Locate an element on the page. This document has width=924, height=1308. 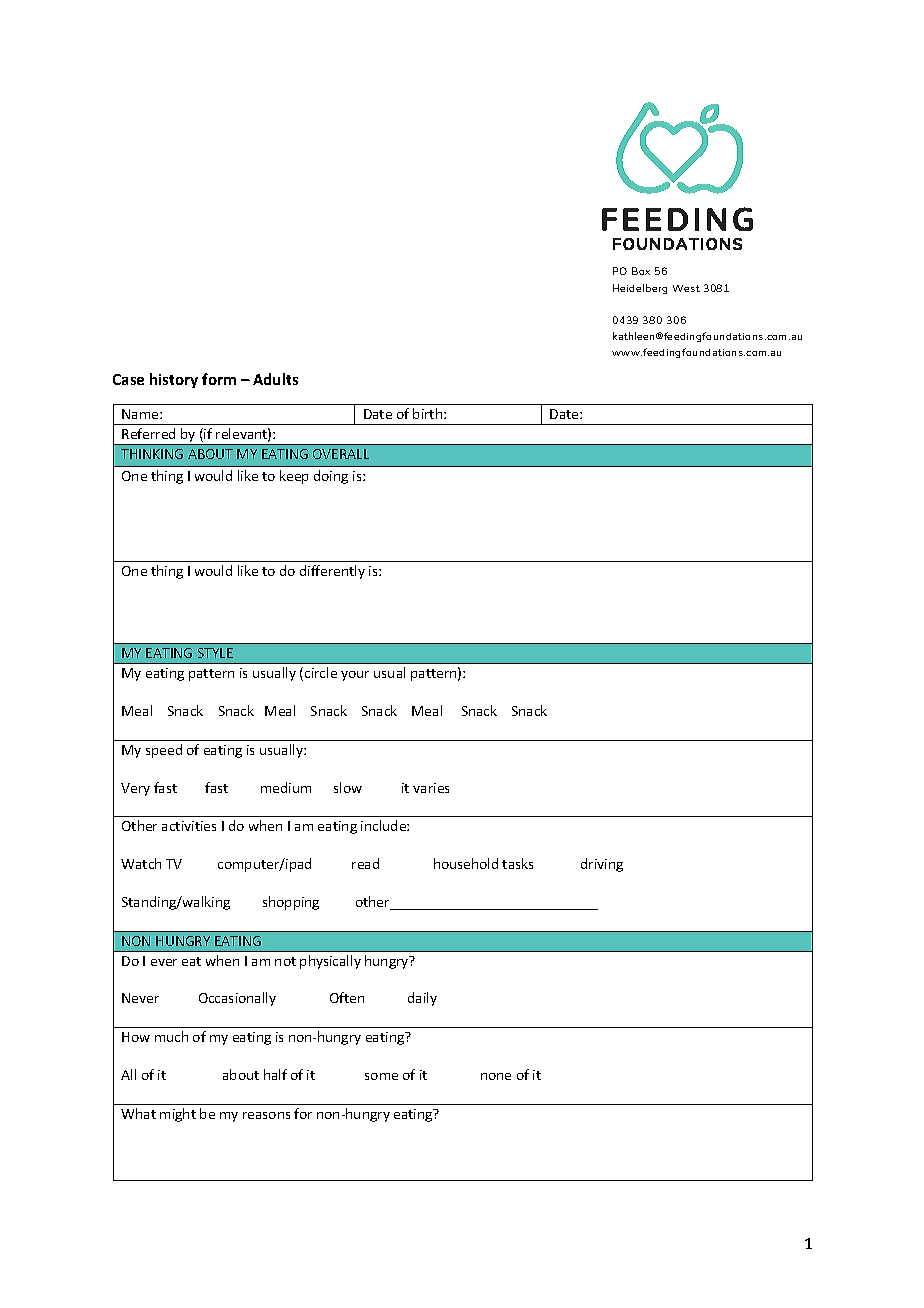
some is located at coordinates (381, 1076).
